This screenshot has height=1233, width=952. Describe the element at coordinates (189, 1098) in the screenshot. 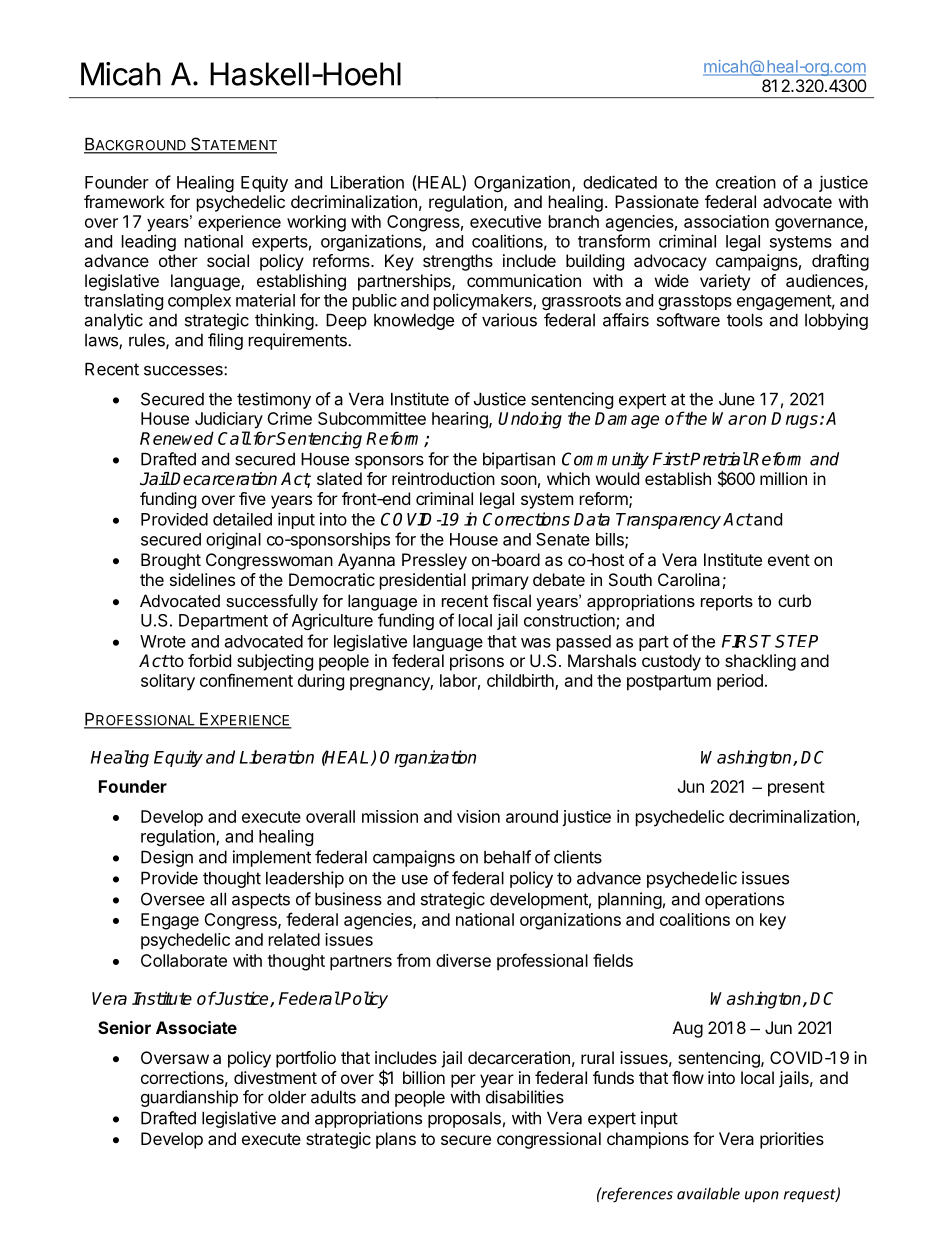

I see `guardianship` at that location.
